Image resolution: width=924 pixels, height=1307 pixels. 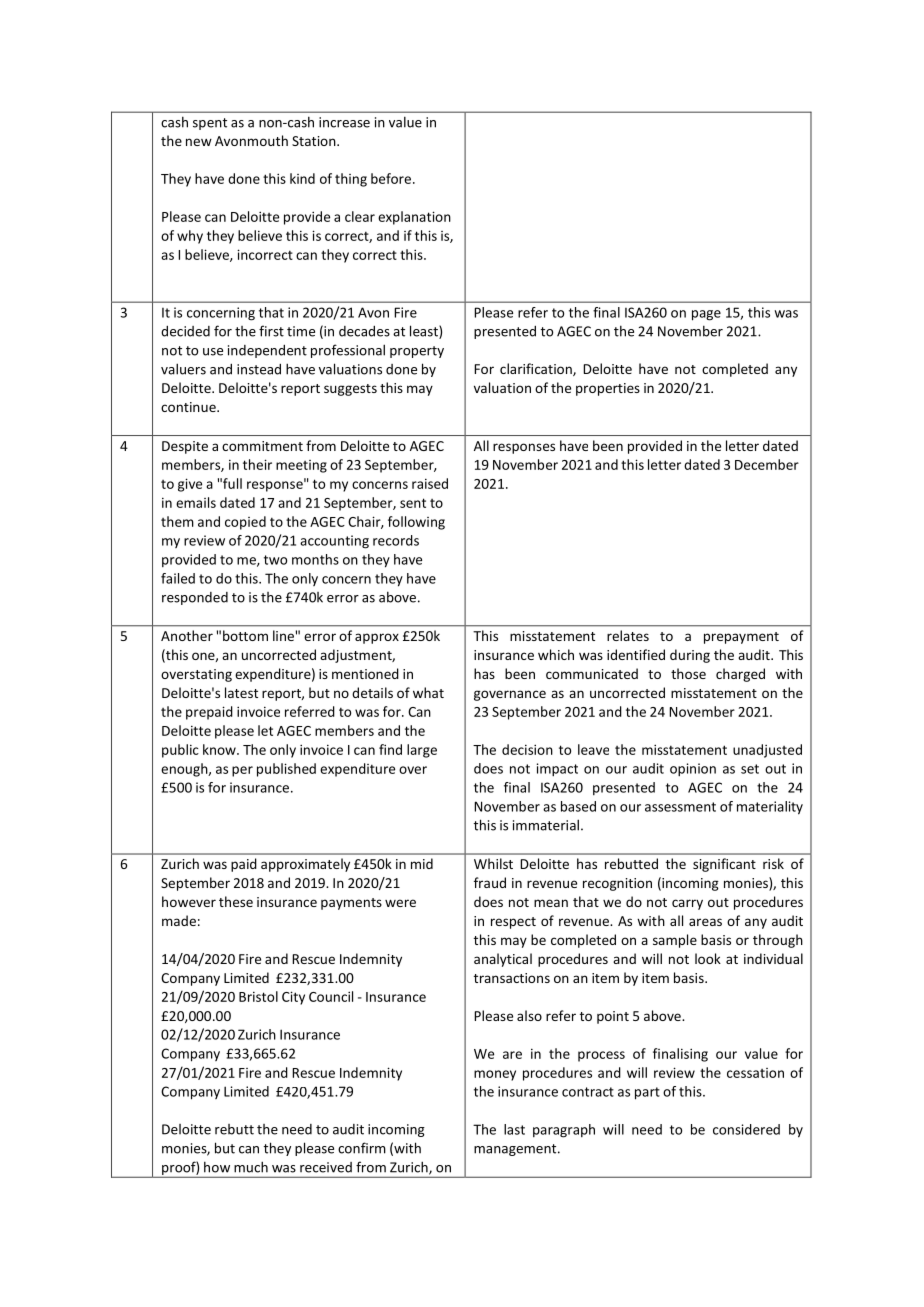 What do you see at coordinates (490, 882) in the screenshot?
I see `fraud` at bounding box center [490, 882].
